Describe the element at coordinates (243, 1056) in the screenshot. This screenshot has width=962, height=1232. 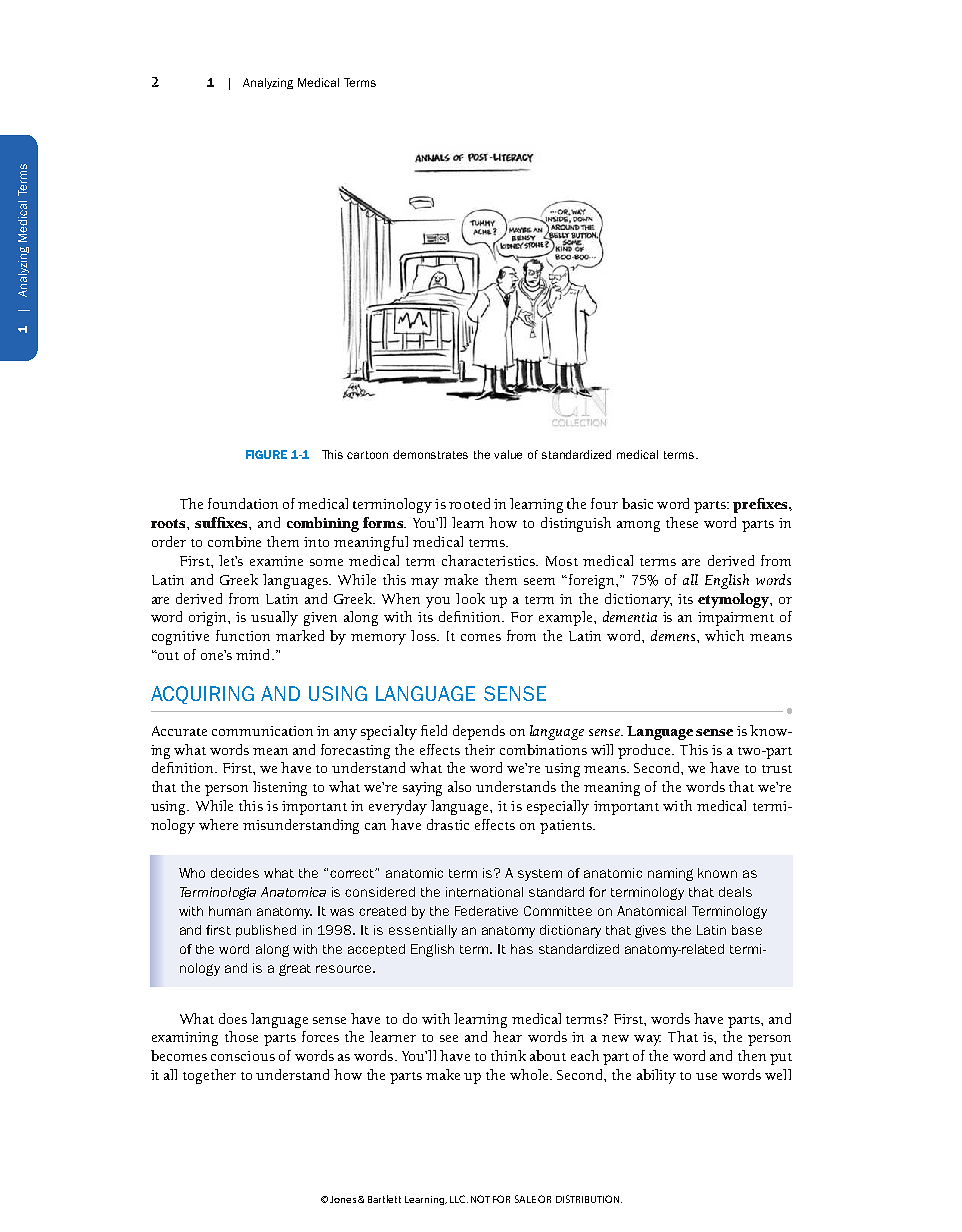
I see `conscious` at that location.
